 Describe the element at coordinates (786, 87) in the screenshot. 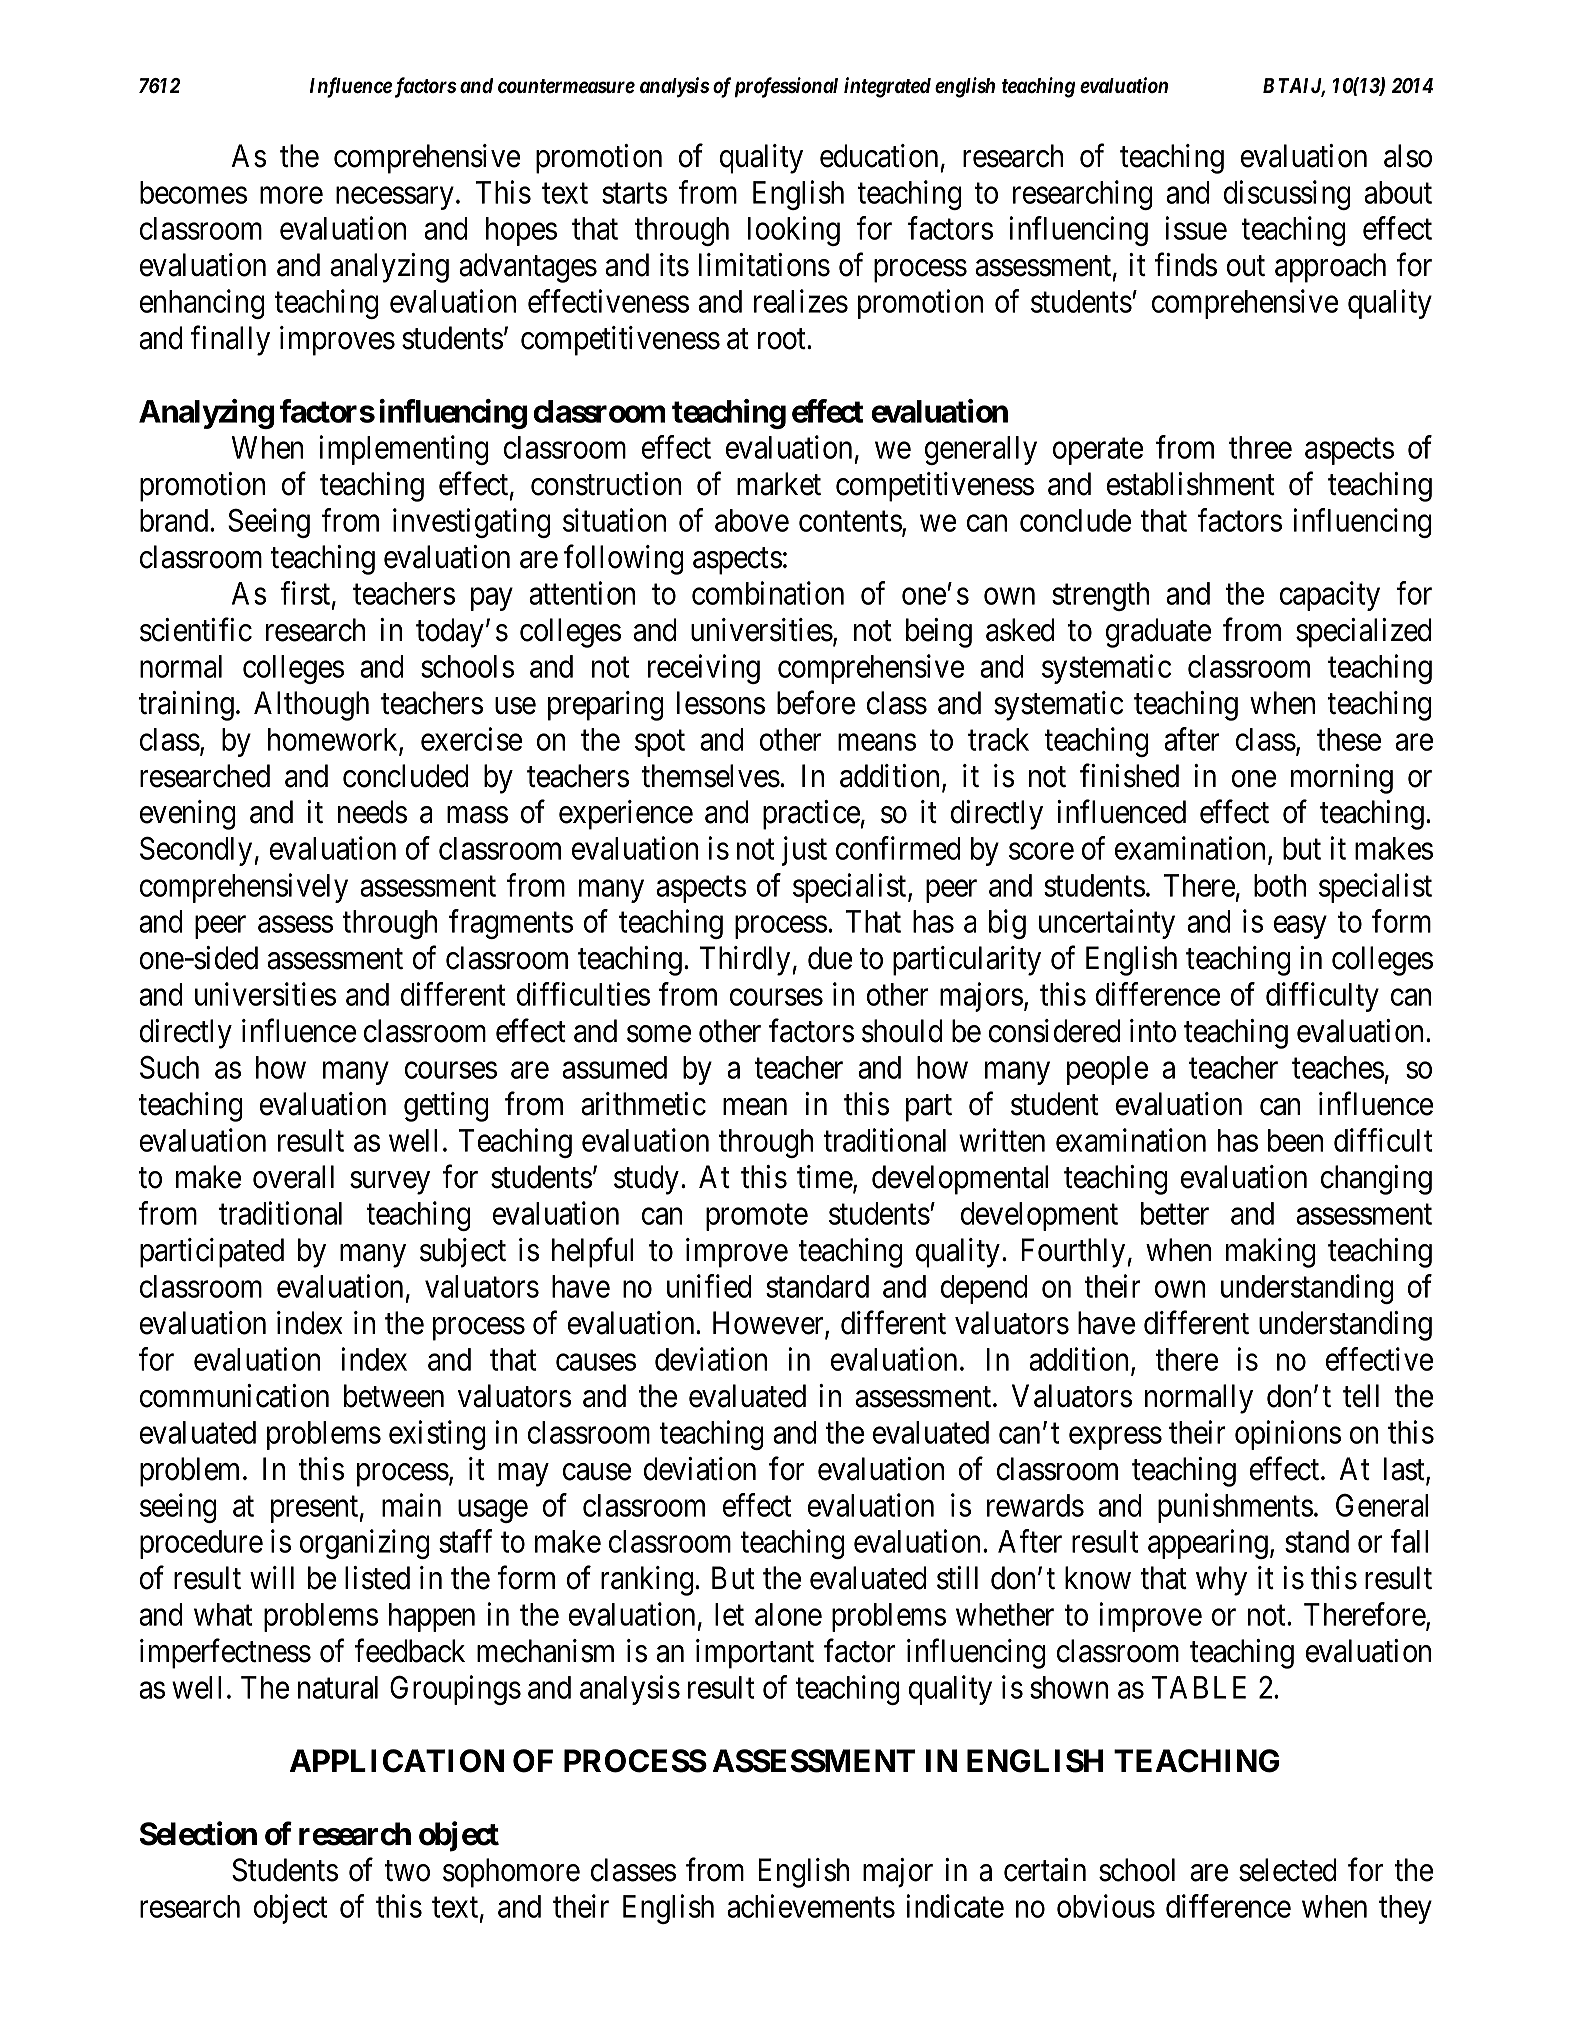

I see `professional` at that location.
